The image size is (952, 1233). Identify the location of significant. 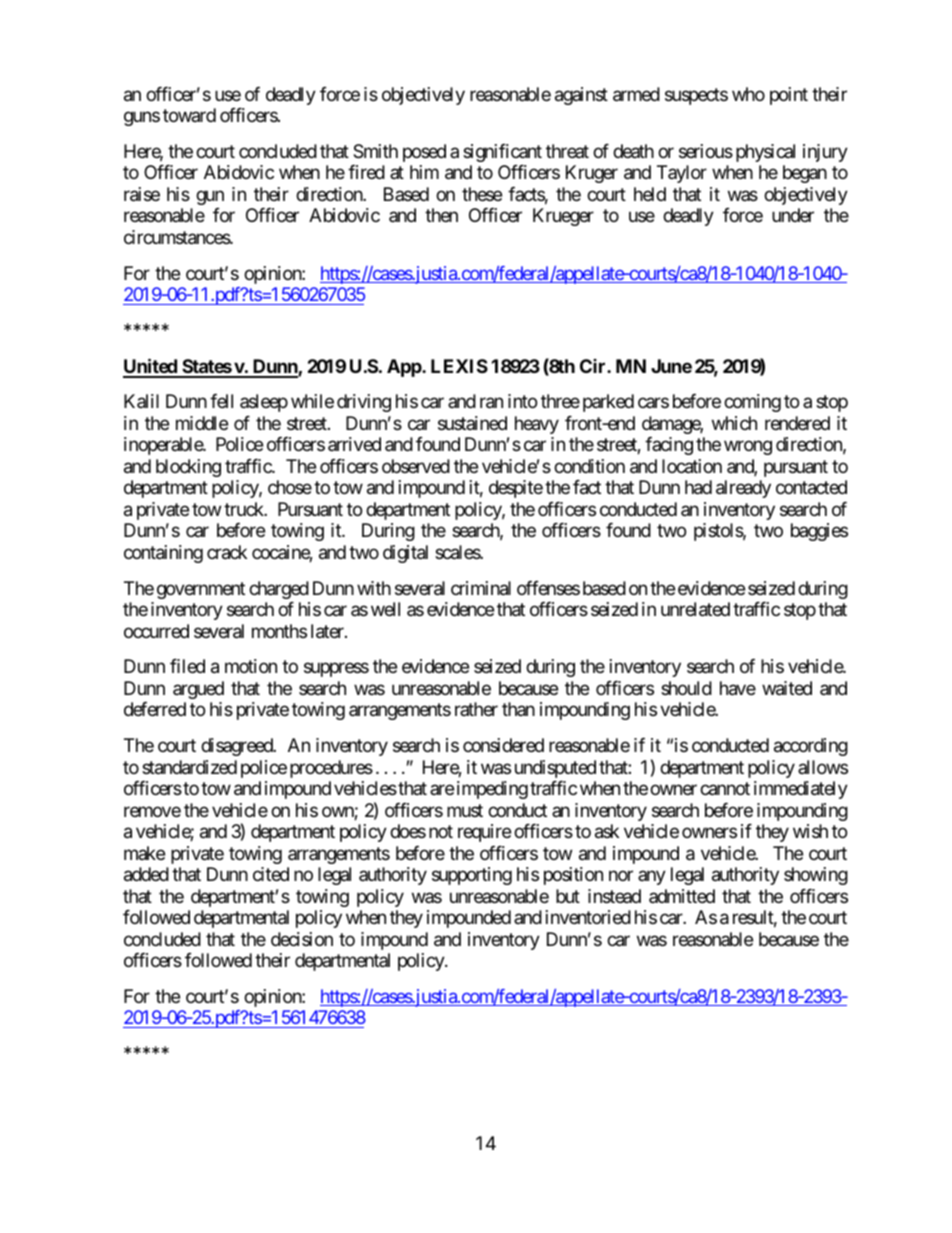
(502, 153).
